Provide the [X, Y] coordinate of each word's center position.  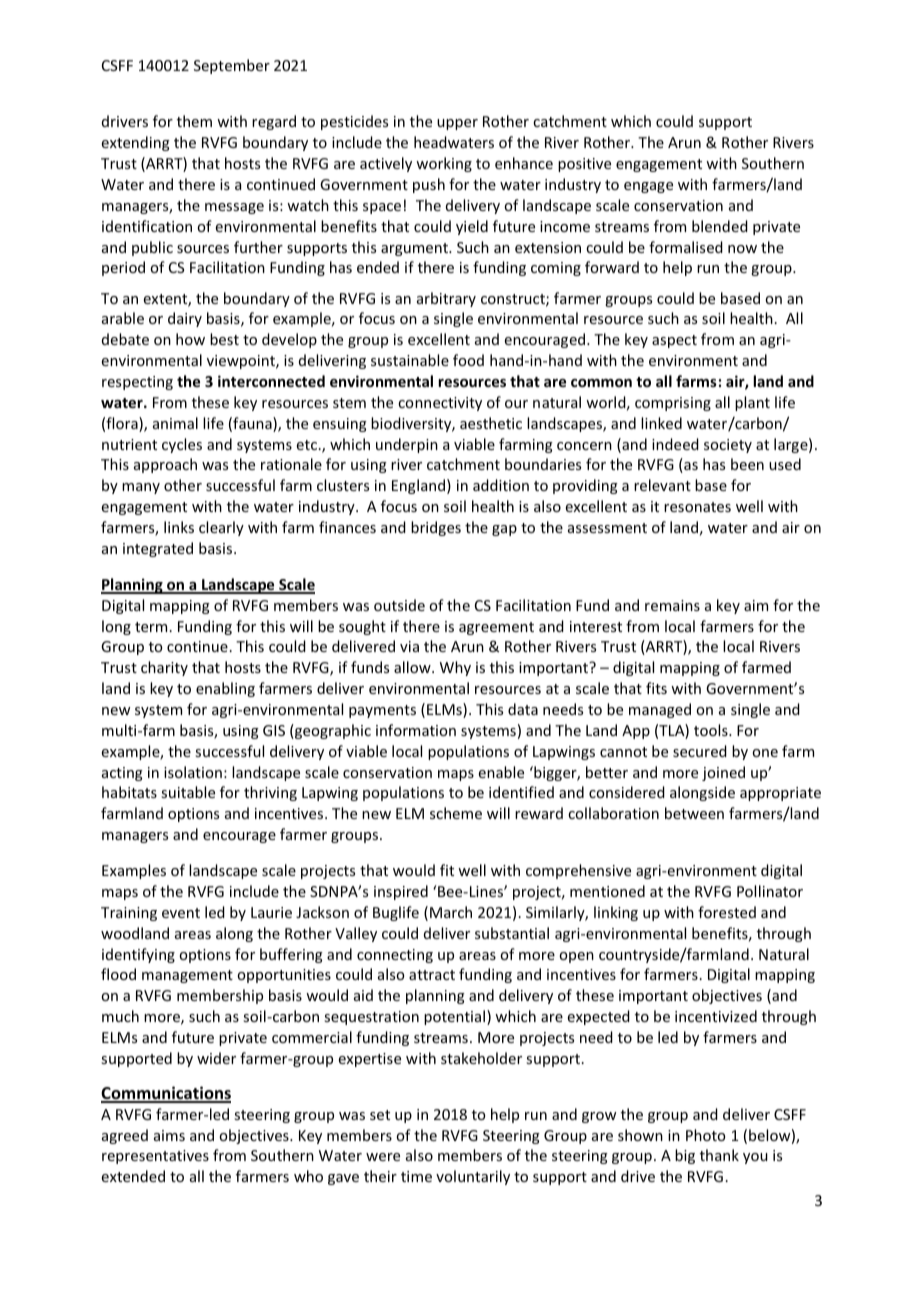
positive [584, 165]
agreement [496, 628]
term [151, 627]
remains [672, 605]
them [194, 121]
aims [169, 1135]
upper [457, 124]
